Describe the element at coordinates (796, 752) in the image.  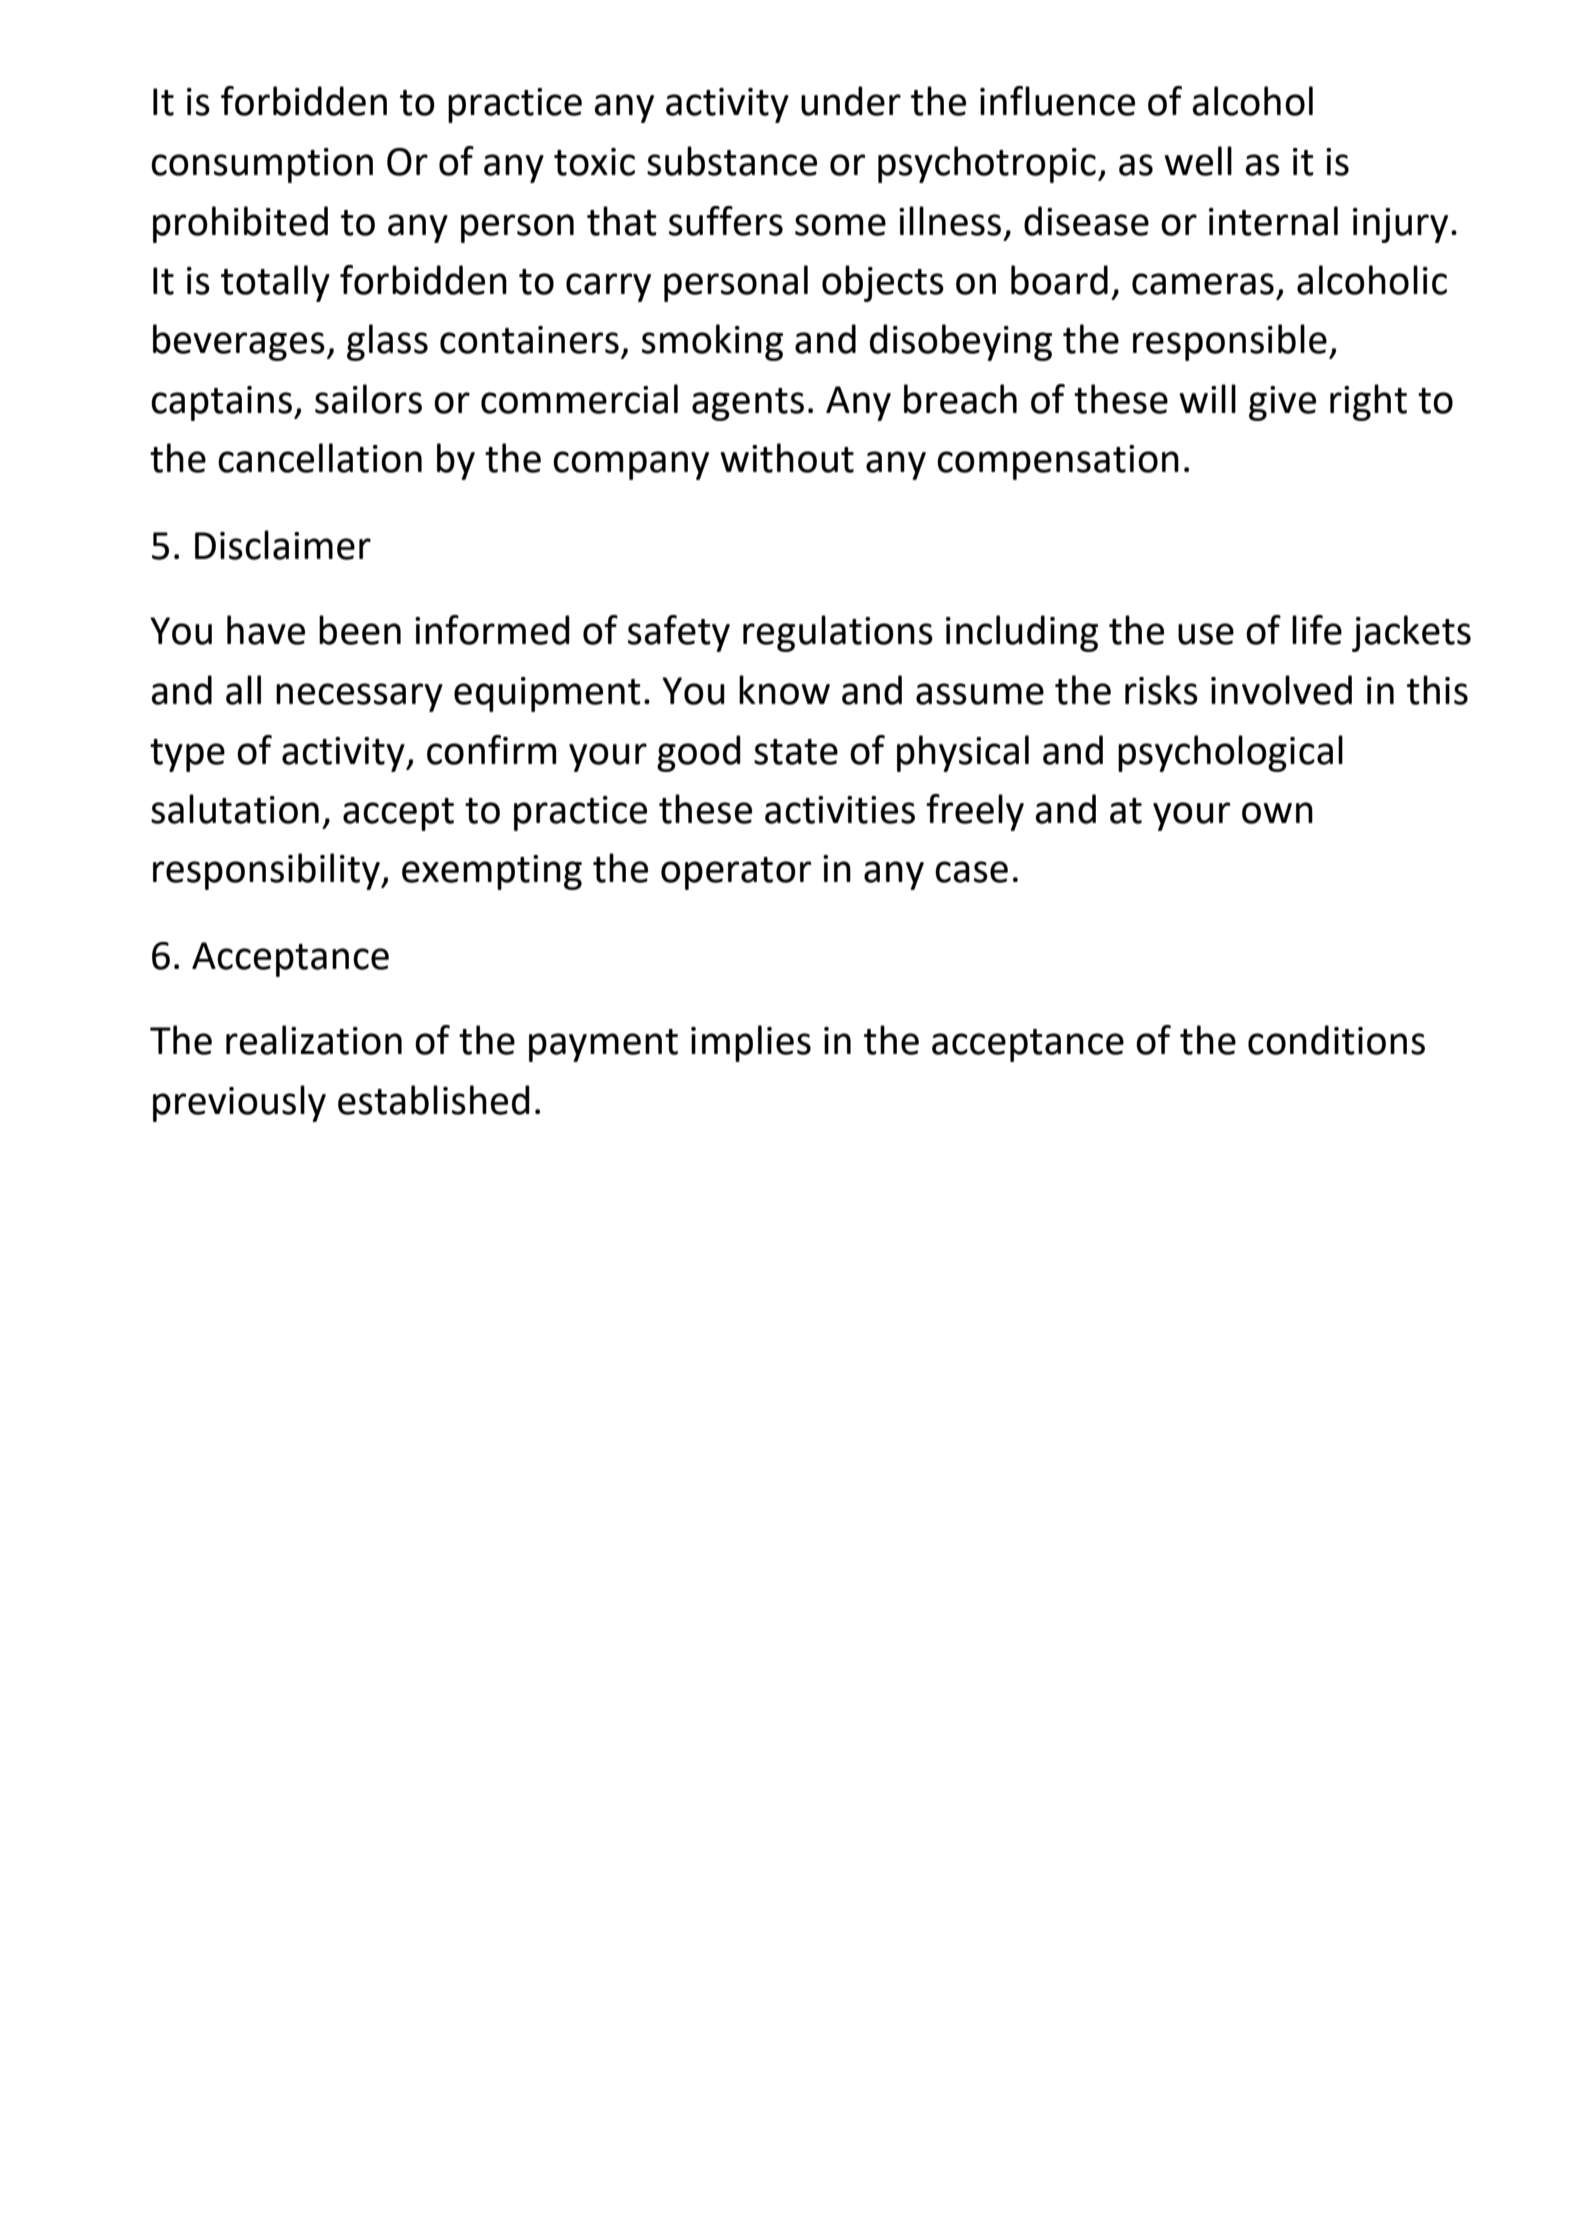
I see `state` at that location.
